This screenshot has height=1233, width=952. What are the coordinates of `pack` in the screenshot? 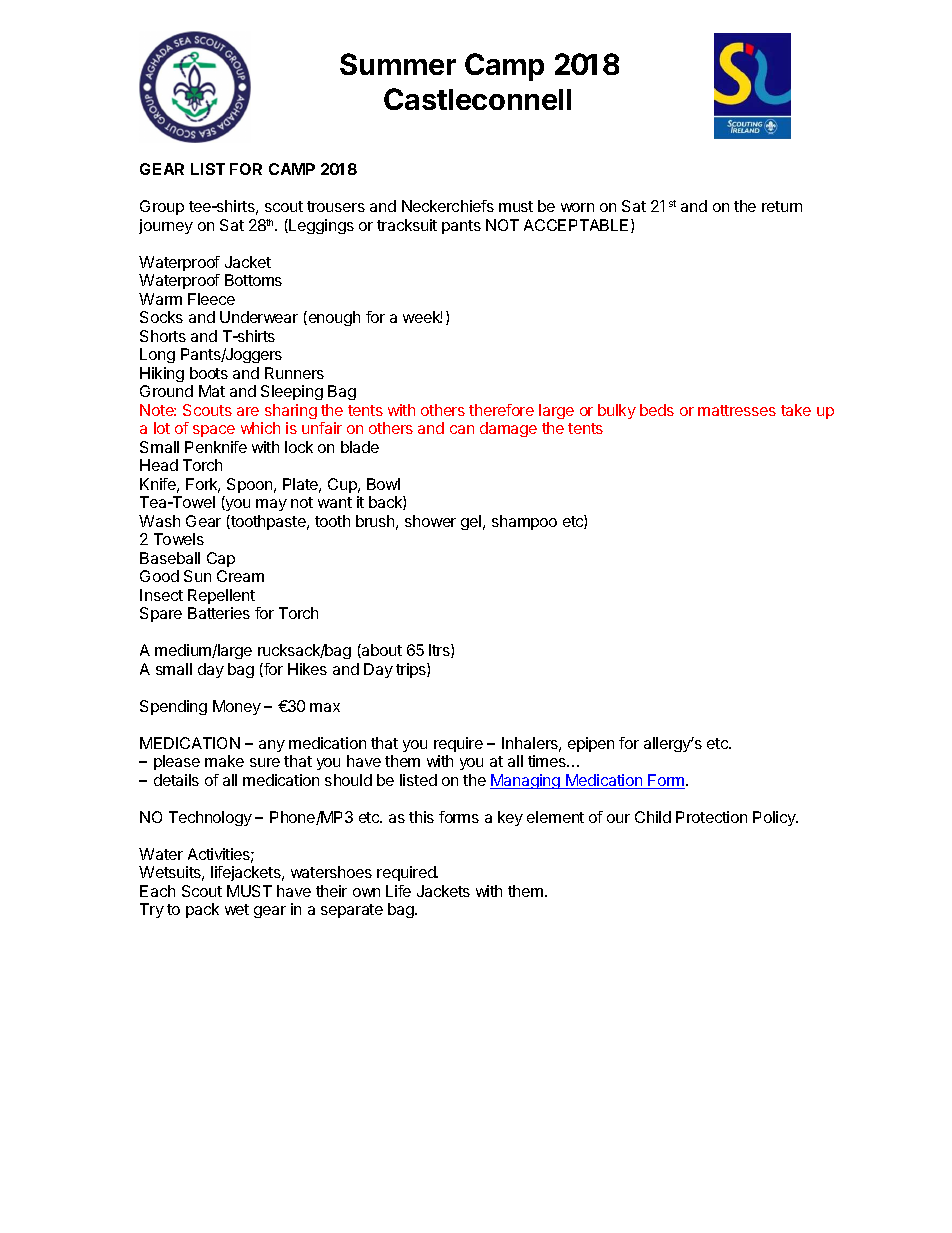 It's located at (202, 910).
